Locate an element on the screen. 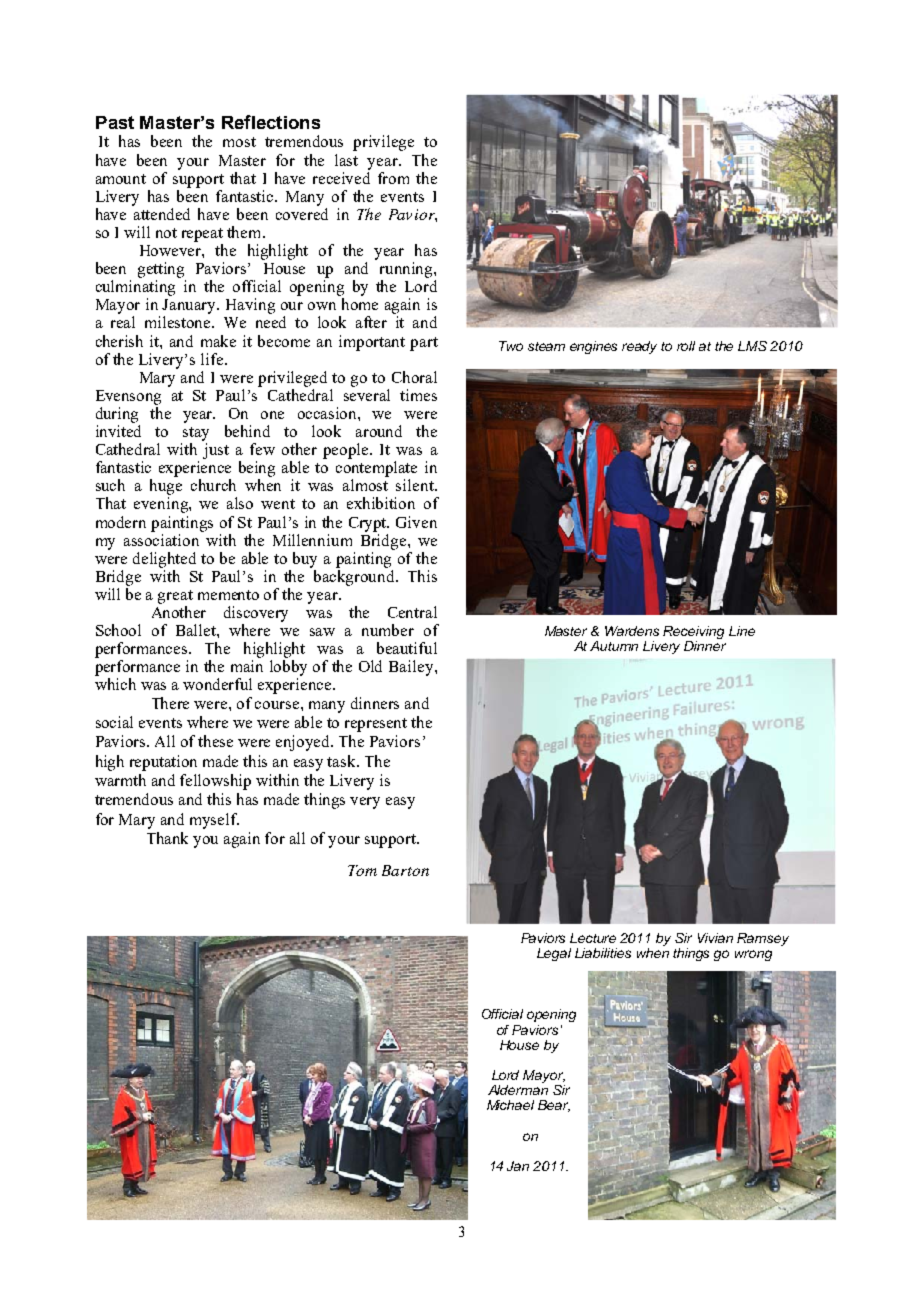 Image resolution: width=924 pixels, height=1308 pixels. Central is located at coordinates (412, 612).
